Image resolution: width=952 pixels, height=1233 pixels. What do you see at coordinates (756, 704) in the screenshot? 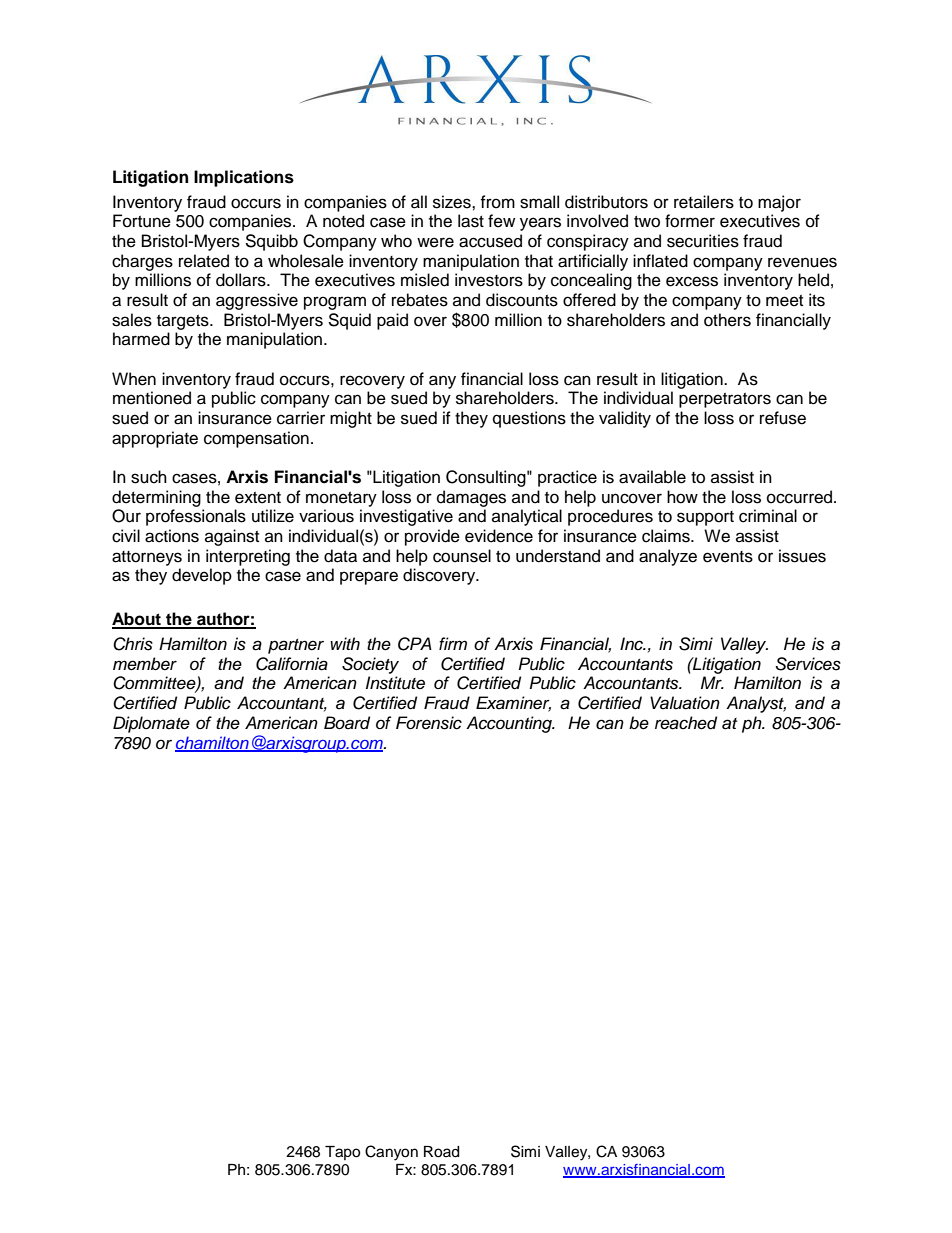
I see `Analyst` at bounding box center [756, 704].
